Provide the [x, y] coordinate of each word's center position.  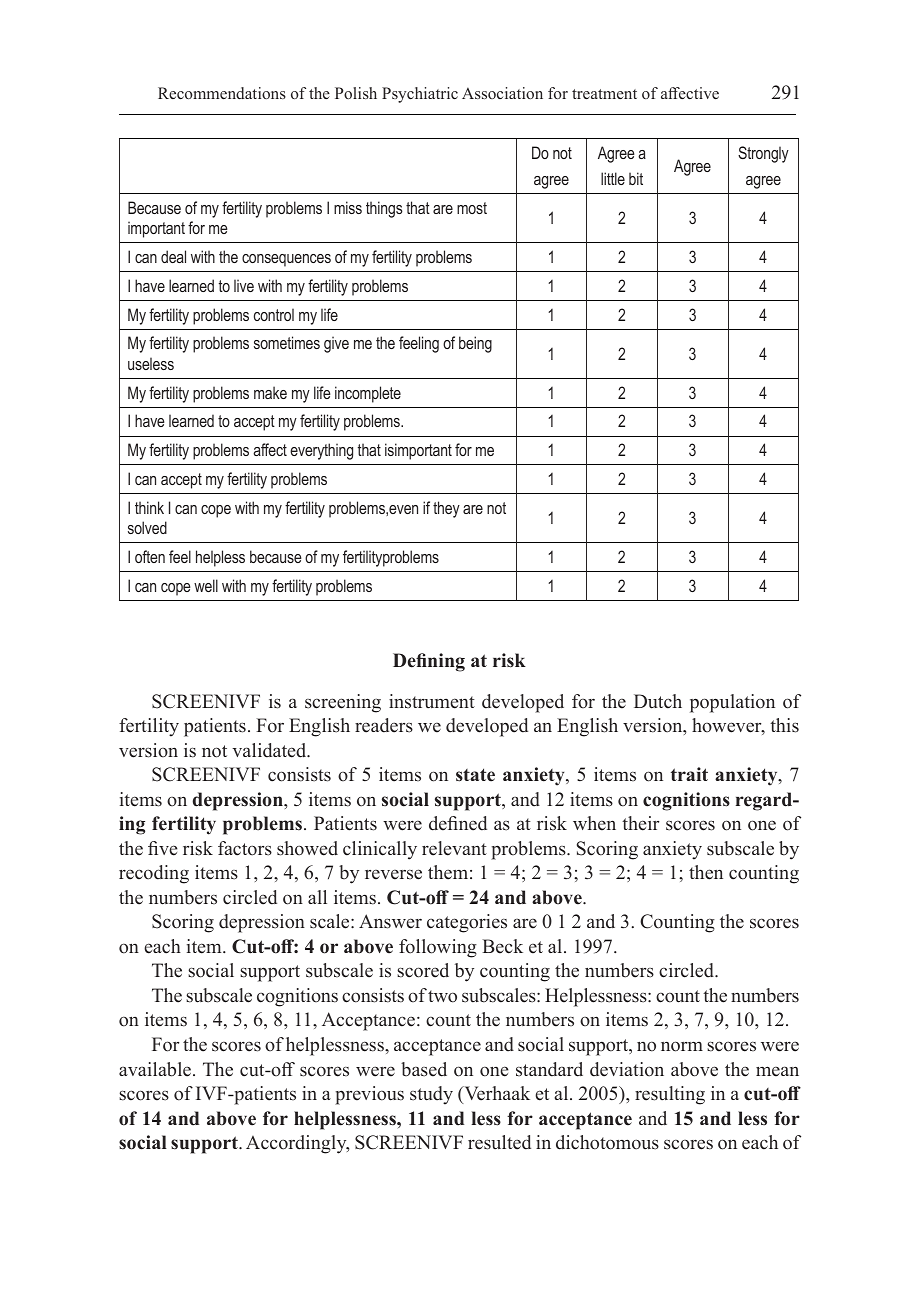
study [431, 1095]
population [732, 703]
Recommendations [222, 93]
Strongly [763, 154]
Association [502, 93]
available [155, 1069]
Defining [429, 662]
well [206, 585]
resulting [670, 1095]
